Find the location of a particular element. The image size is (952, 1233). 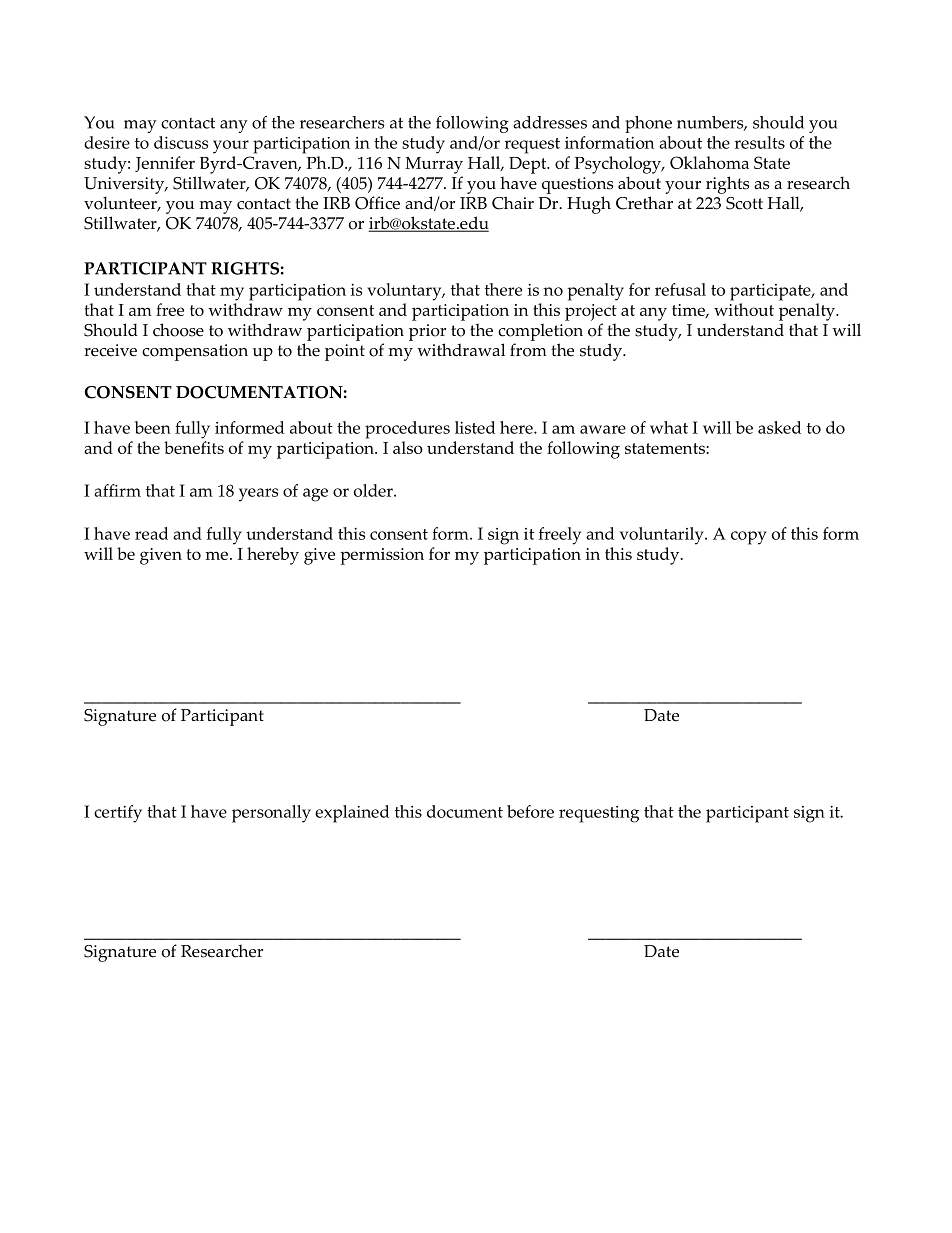

before is located at coordinates (530, 811).
